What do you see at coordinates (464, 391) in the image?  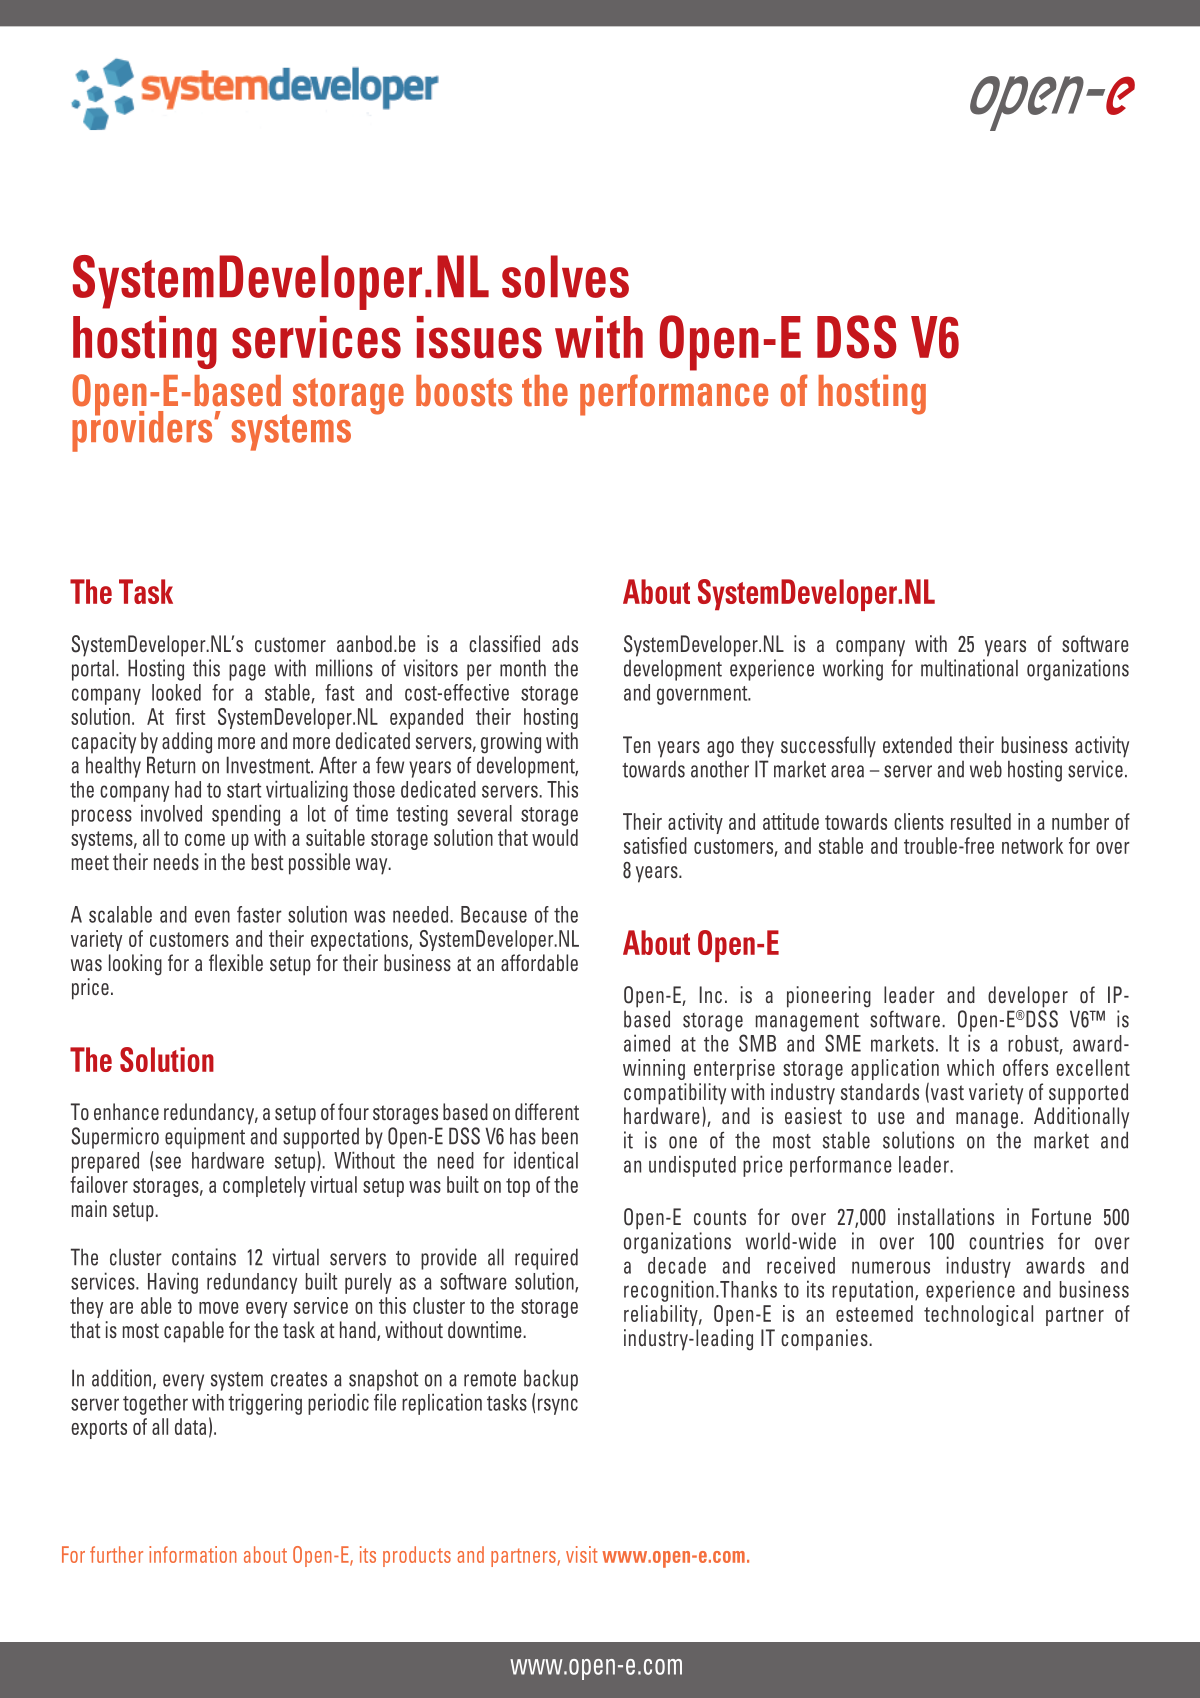 I see `boosts` at bounding box center [464, 391].
